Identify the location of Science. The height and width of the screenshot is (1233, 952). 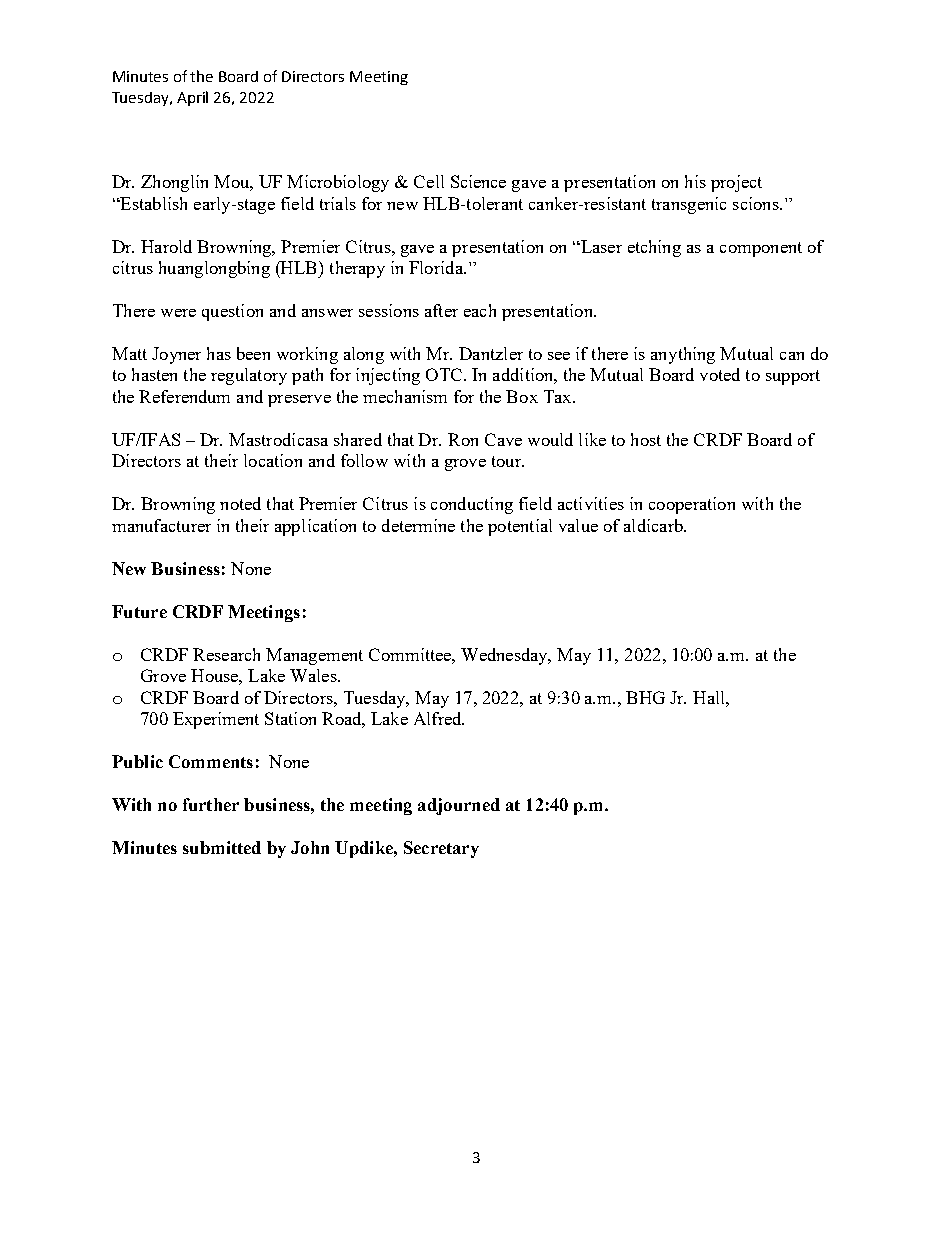
(478, 181).
